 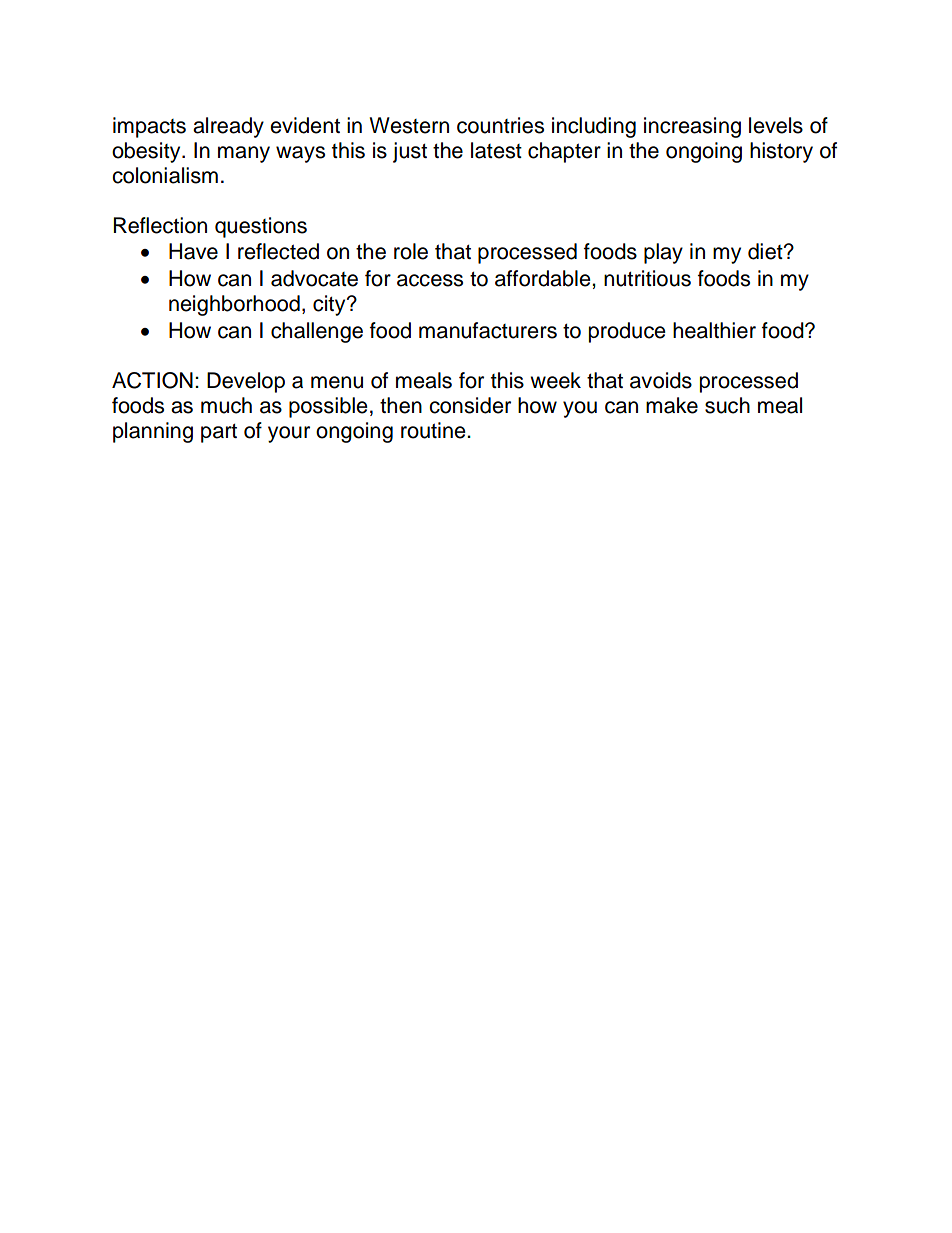 What do you see at coordinates (219, 433) in the image?
I see `part` at bounding box center [219, 433].
